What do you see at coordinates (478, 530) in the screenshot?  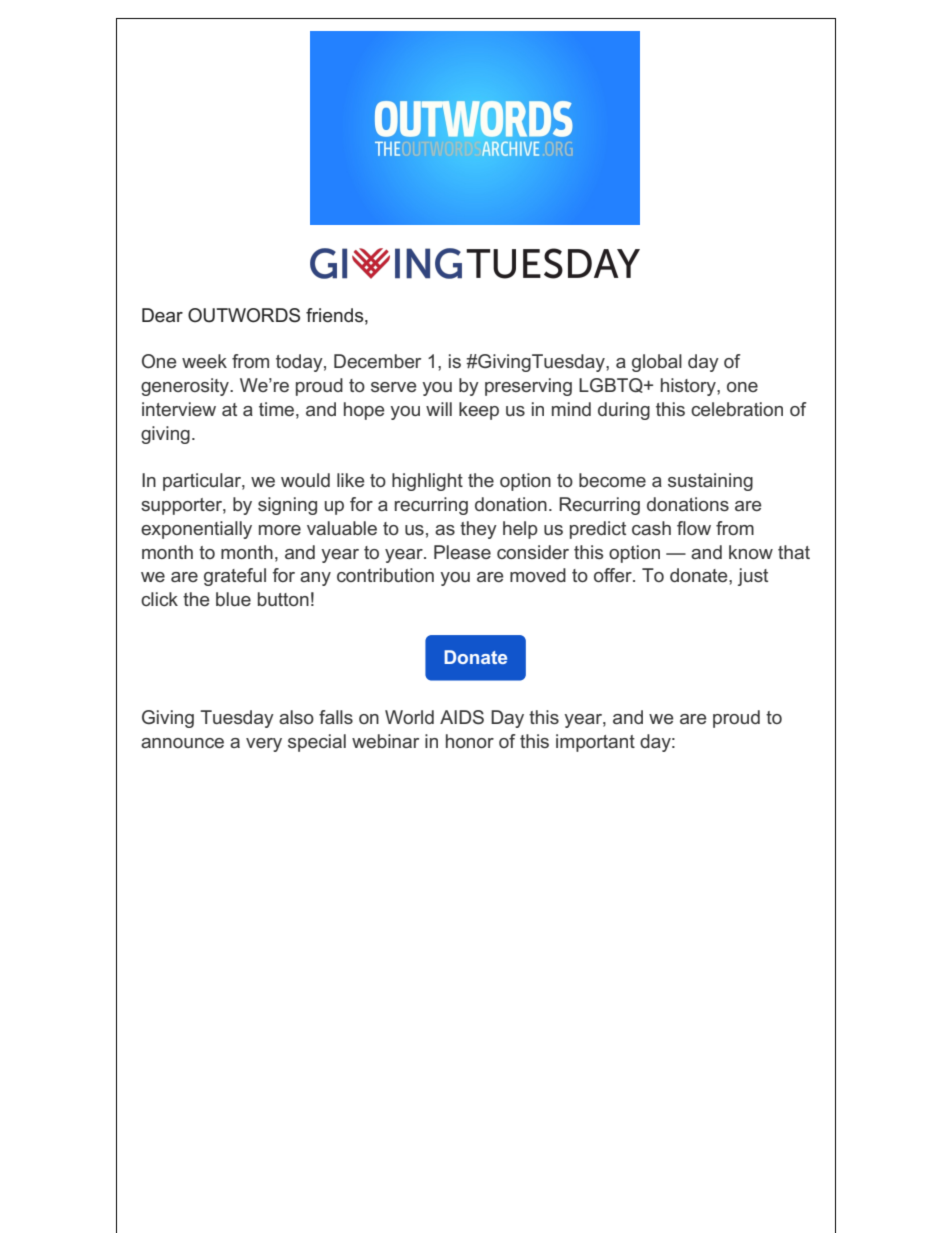 I see `they` at bounding box center [478, 530].
